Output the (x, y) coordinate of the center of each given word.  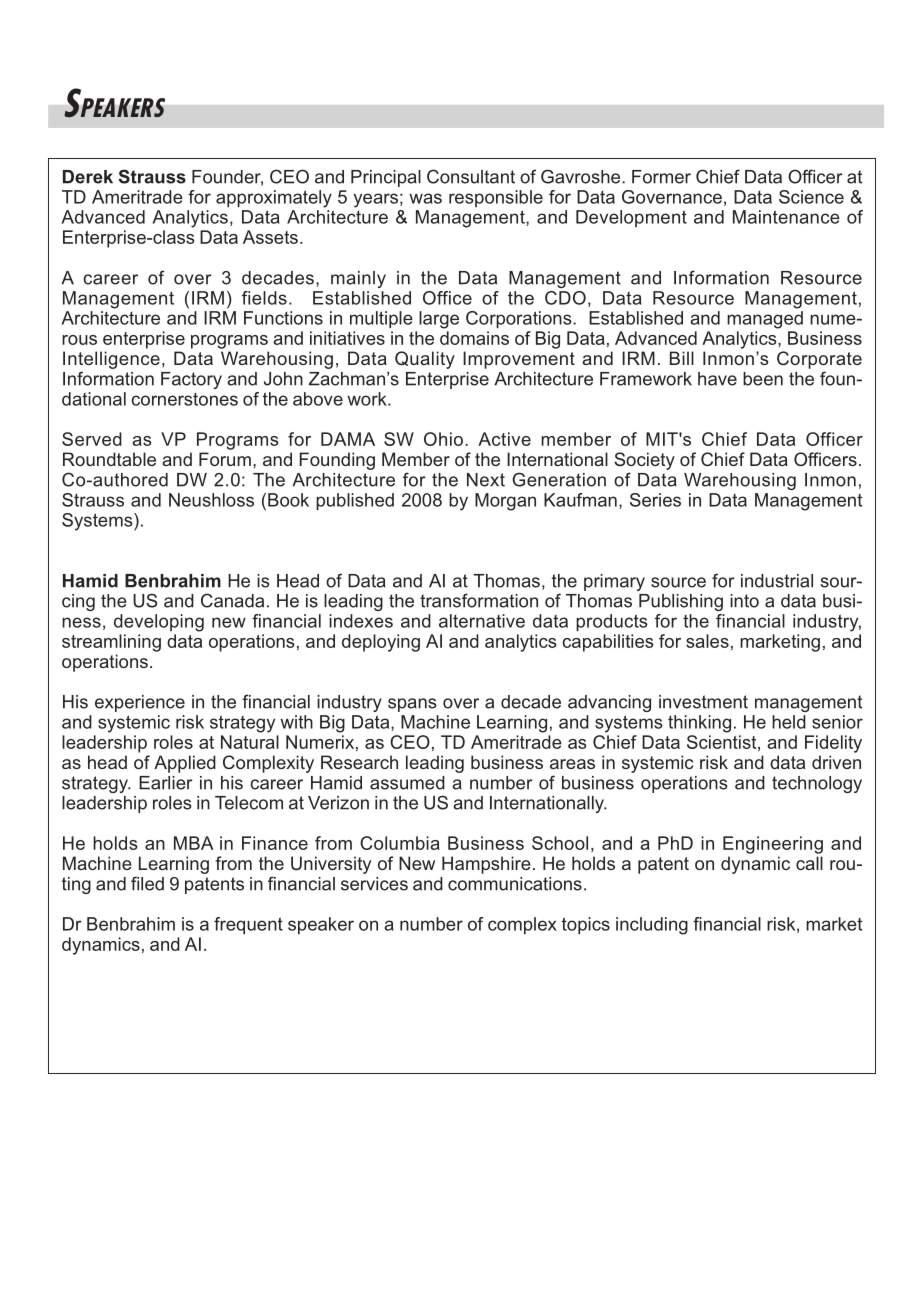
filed (147, 883)
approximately (274, 199)
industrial (777, 581)
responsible (496, 198)
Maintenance (786, 217)
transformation (479, 600)
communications (515, 884)
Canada (232, 600)
